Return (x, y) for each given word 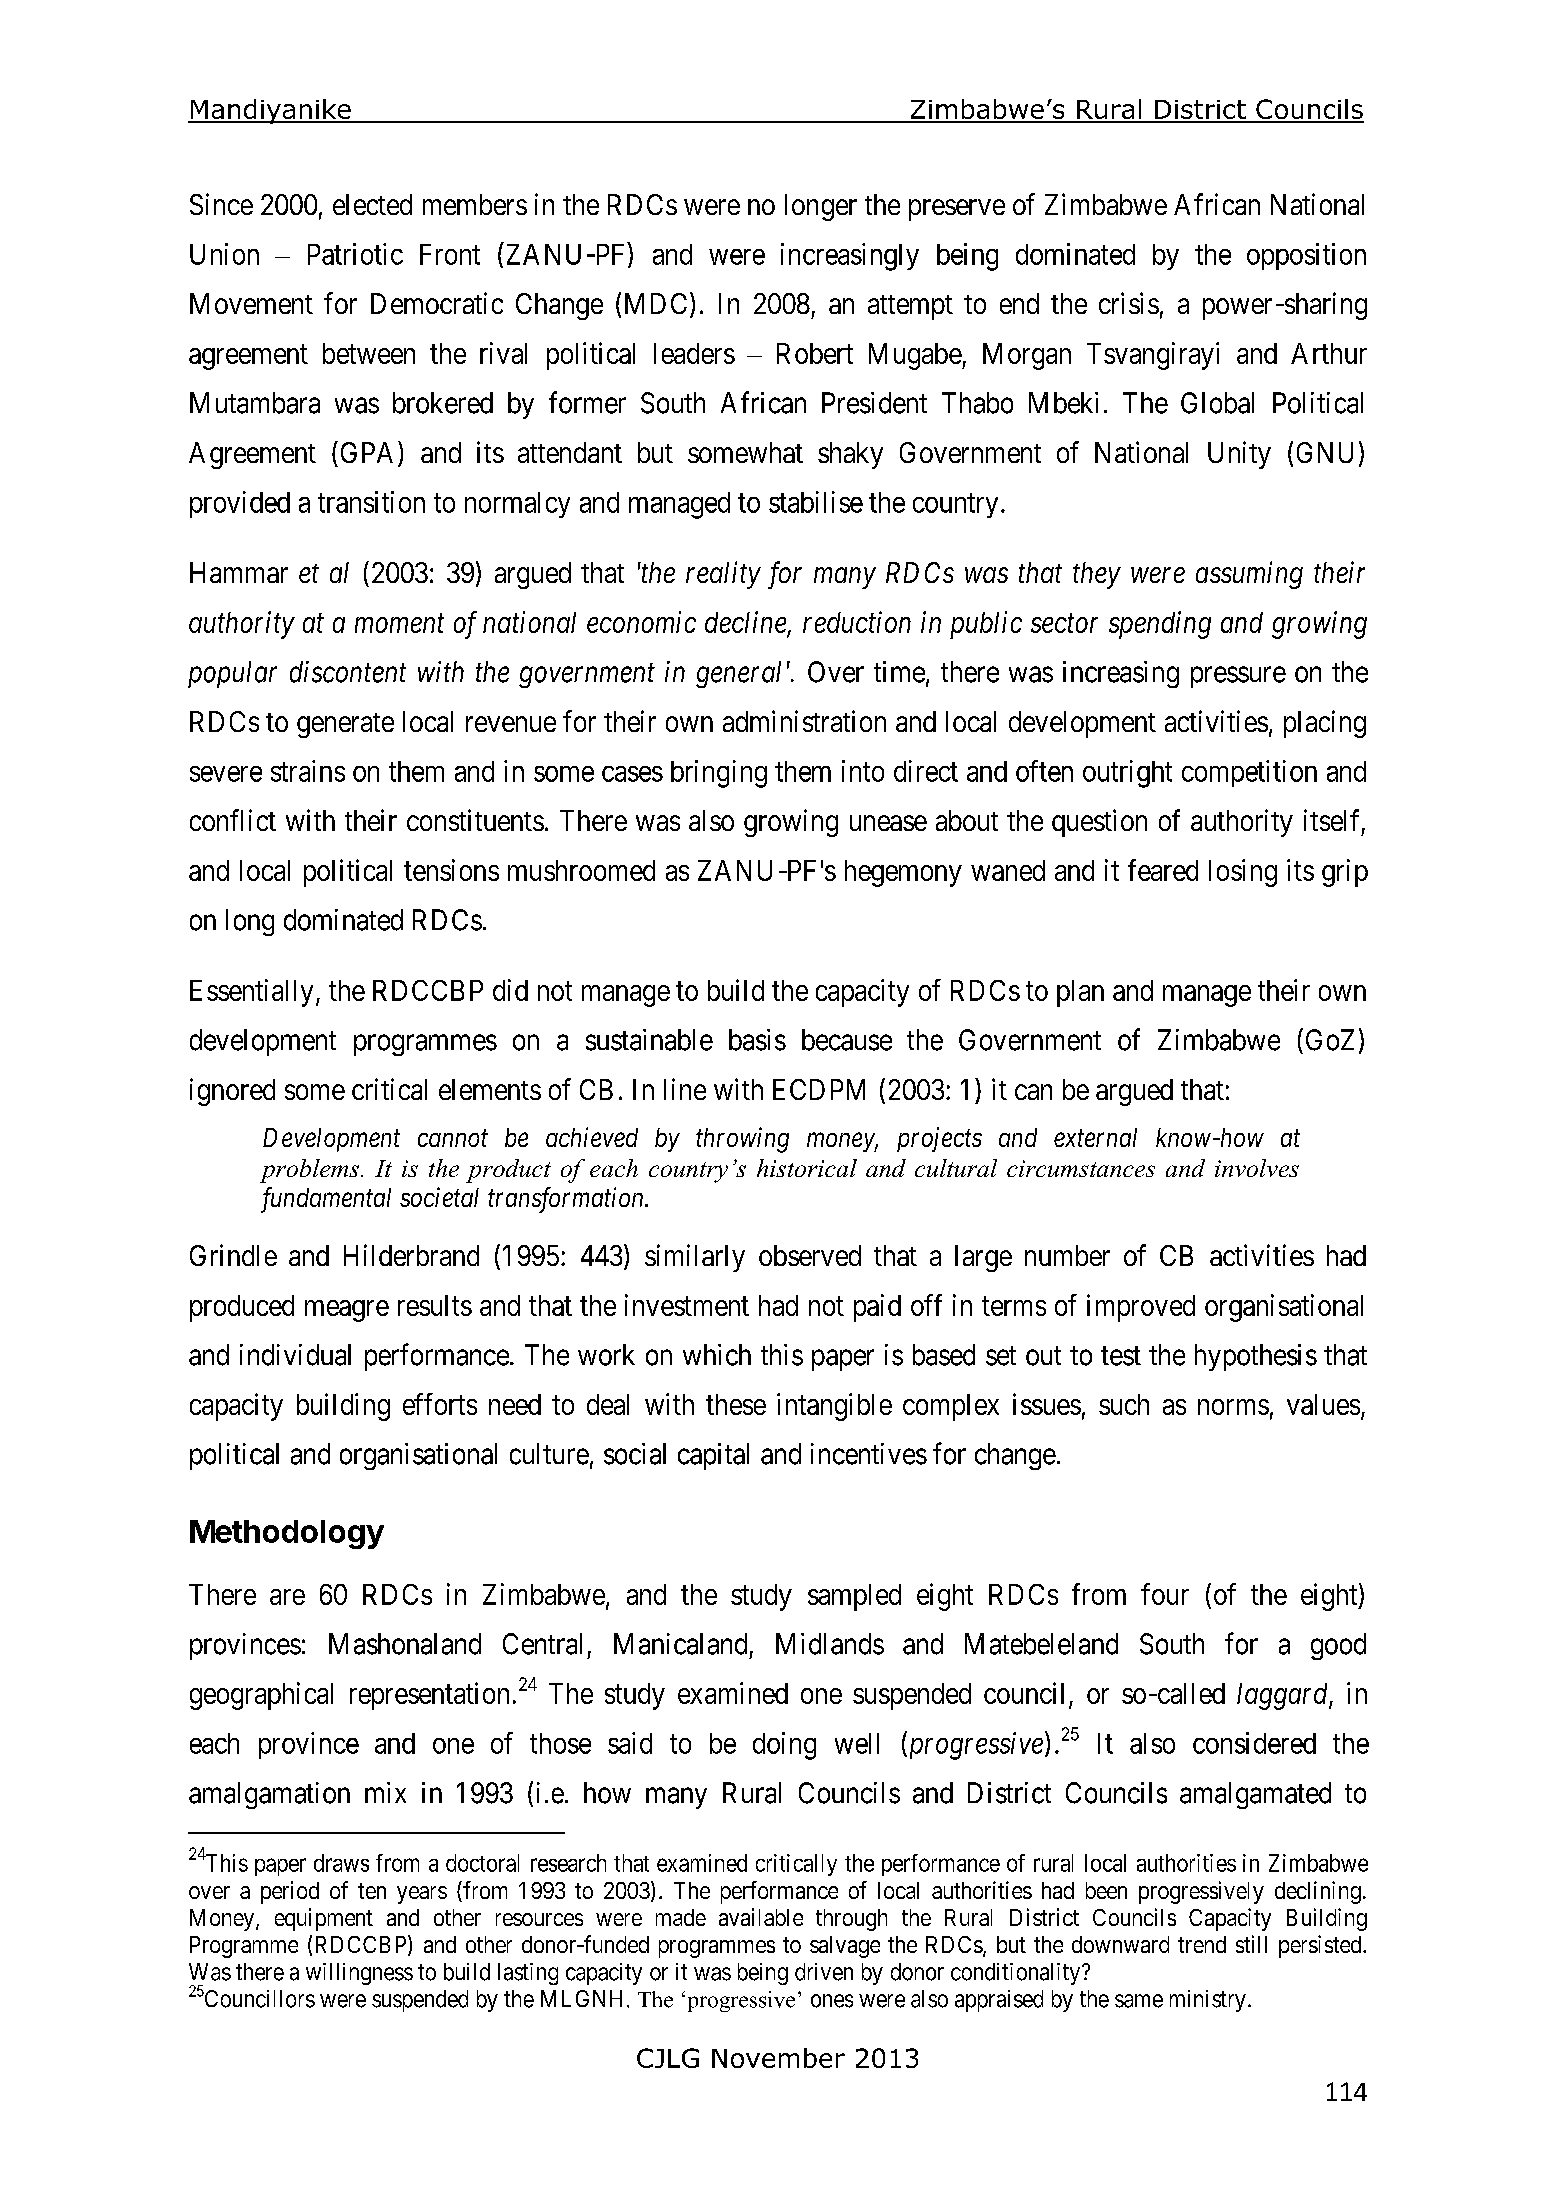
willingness (359, 1974)
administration (804, 721)
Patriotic (355, 254)
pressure (1238, 677)
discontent (348, 672)
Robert (815, 353)
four (1165, 1594)
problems (309, 1171)
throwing (742, 1140)
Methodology (287, 1534)
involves (1257, 1168)
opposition (1306, 256)
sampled (854, 1597)
